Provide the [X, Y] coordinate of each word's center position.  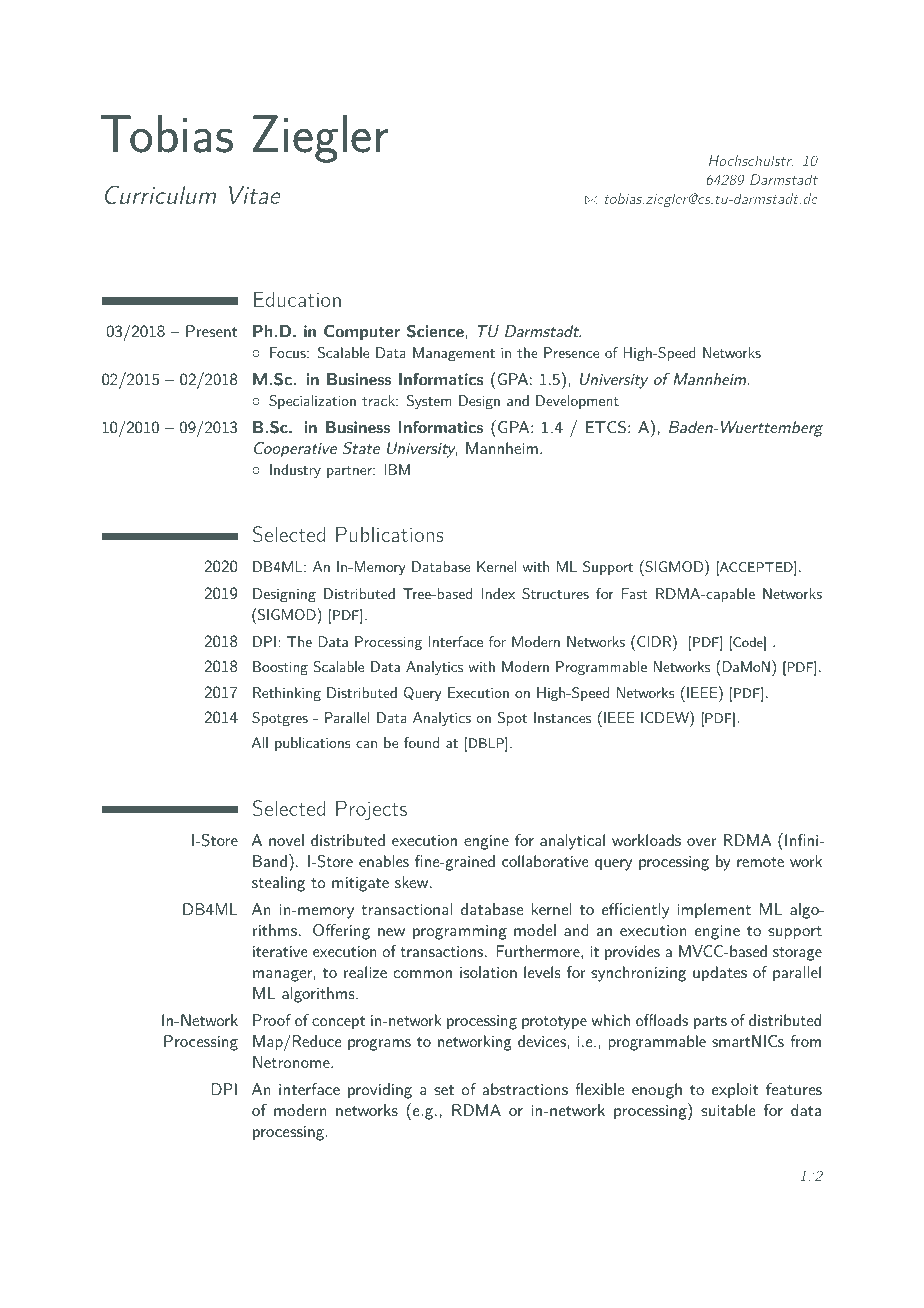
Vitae [255, 194]
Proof [272, 1020]
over [702, 842]
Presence [571, 352]
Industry [295, 471]
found [421, 742]
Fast [634, 593]
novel [286, 840]
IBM [397, 469]
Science [435, 331]
